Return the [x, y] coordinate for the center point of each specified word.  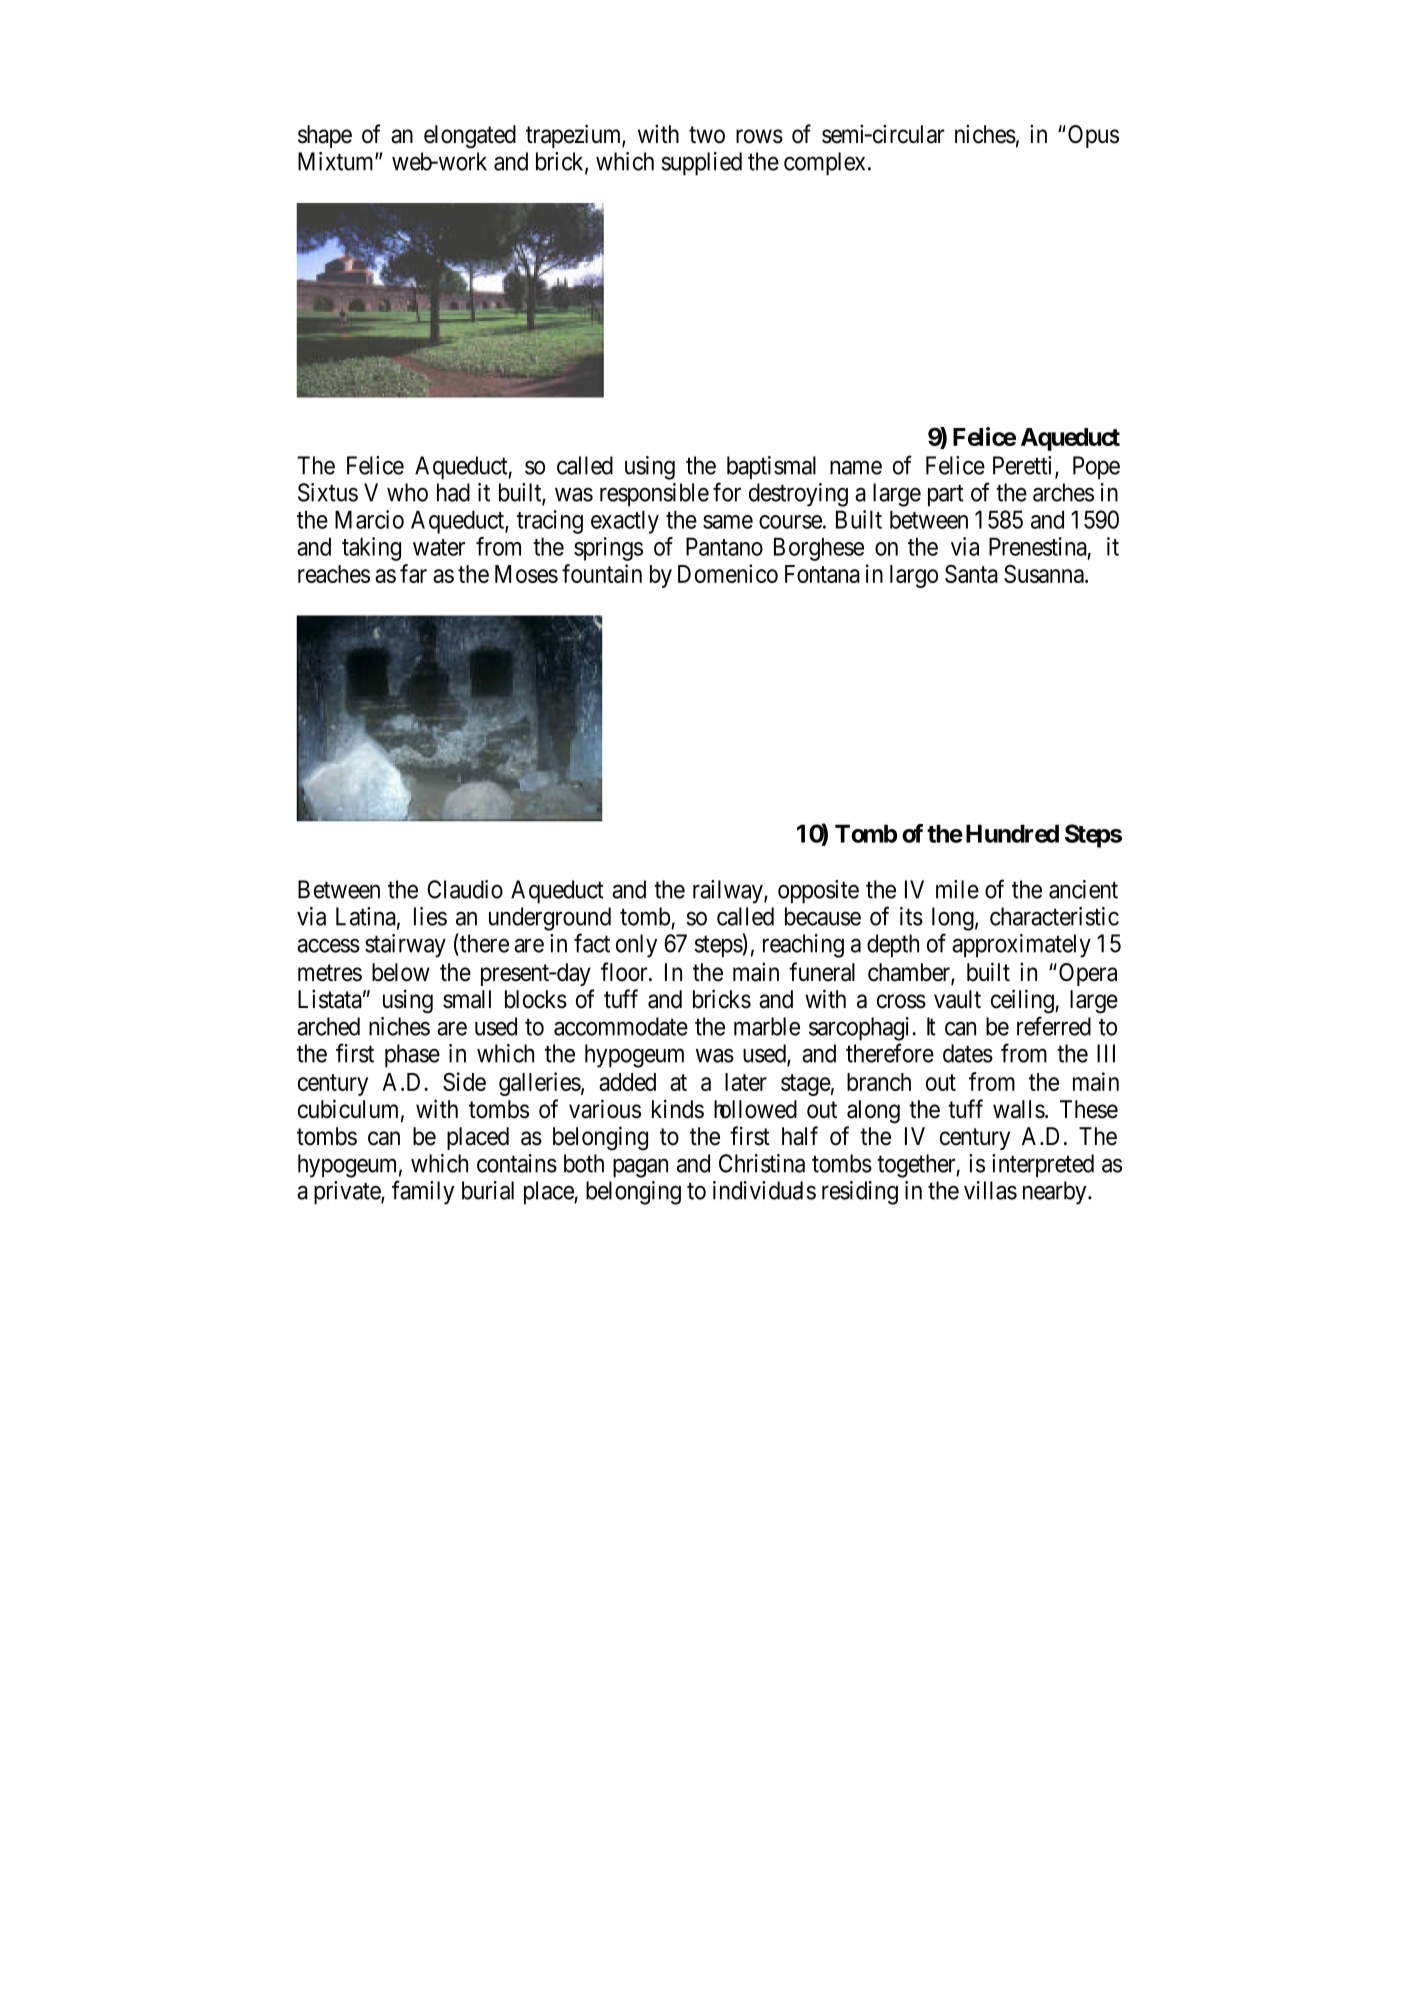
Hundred [1012, 833]
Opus [1093, 136]
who [407, 492]
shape [325, 136]
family [423, 1192]
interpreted [1043, 1166]
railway [729, 892]
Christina [762, 1163]
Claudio [465, 889]
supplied [701, 164]
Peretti [1024, 466]
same [728, 522]
